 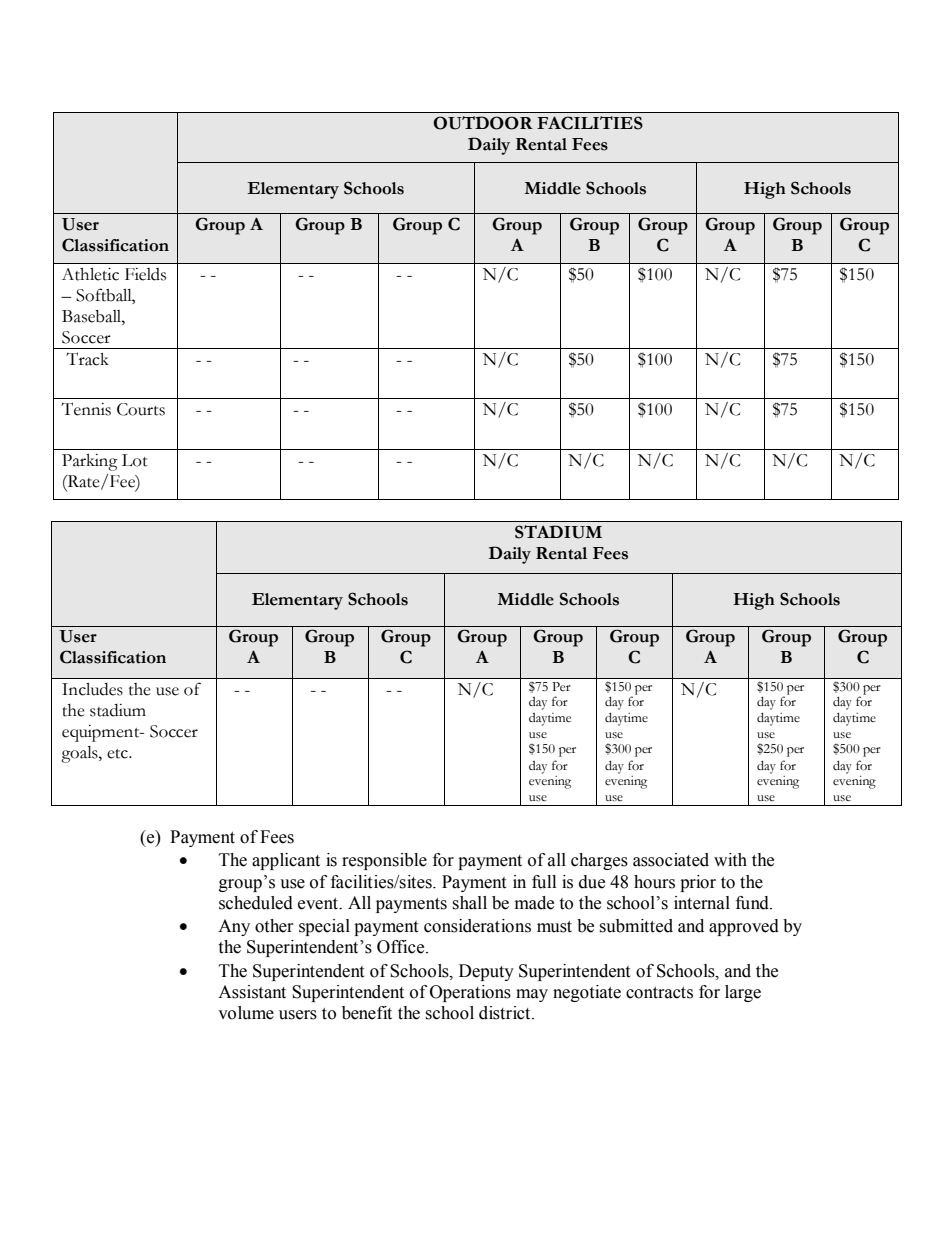 I want to click on responsible, so click(x=384, y=861).
